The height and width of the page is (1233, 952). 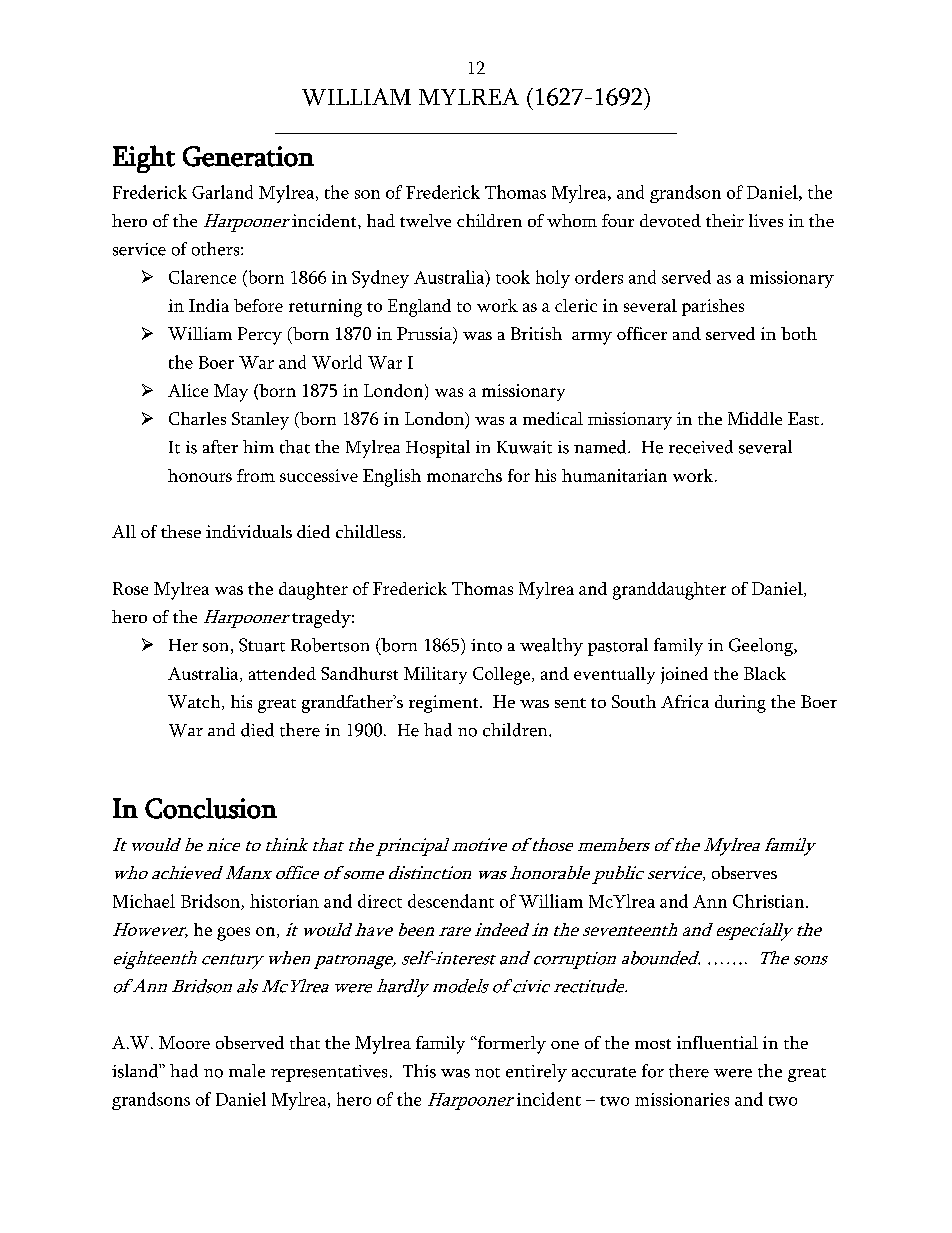 I want to click on Stuart, so click(x=262, y=645).
